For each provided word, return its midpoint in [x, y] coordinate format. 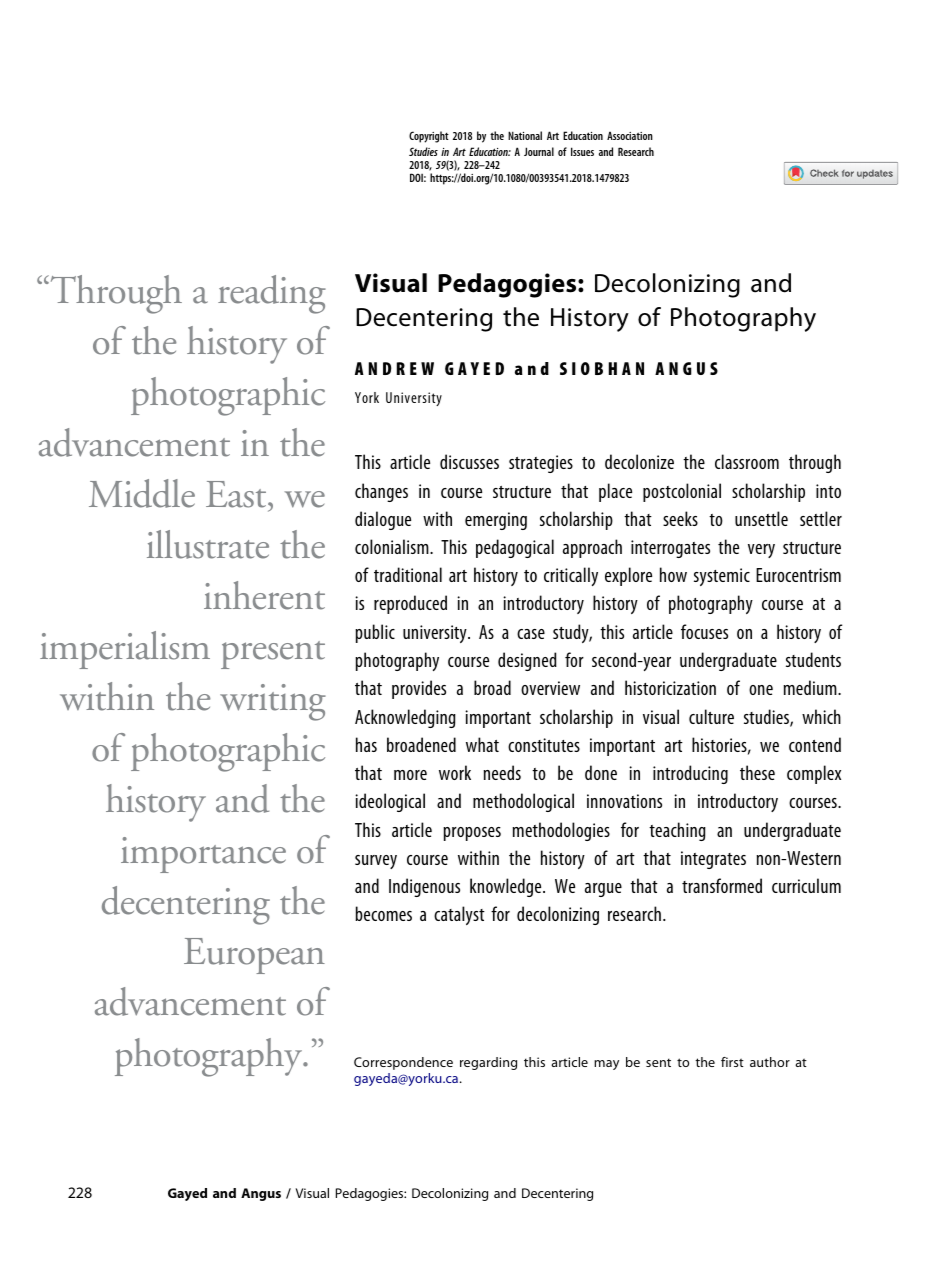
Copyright [429, 137]
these [757, 772]
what [482, 744]
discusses [469, 461]
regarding [488, 1063]
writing [273, 702]
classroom [747, 461]
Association [630, 135]
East [237, 494]
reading [272, 294]
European [254, 956]
